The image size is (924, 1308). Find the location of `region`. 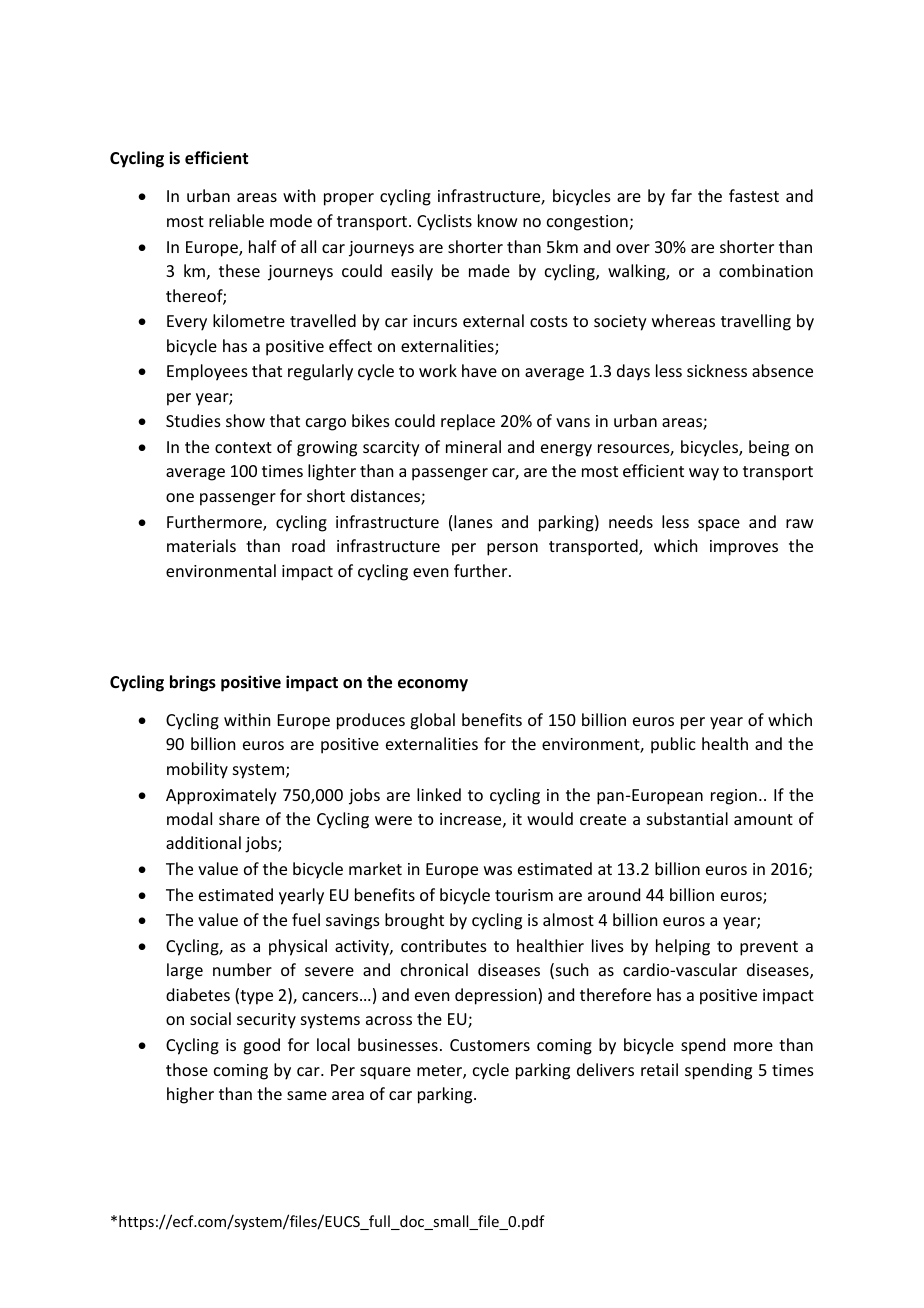

region is located at coordinates (734, 797).
